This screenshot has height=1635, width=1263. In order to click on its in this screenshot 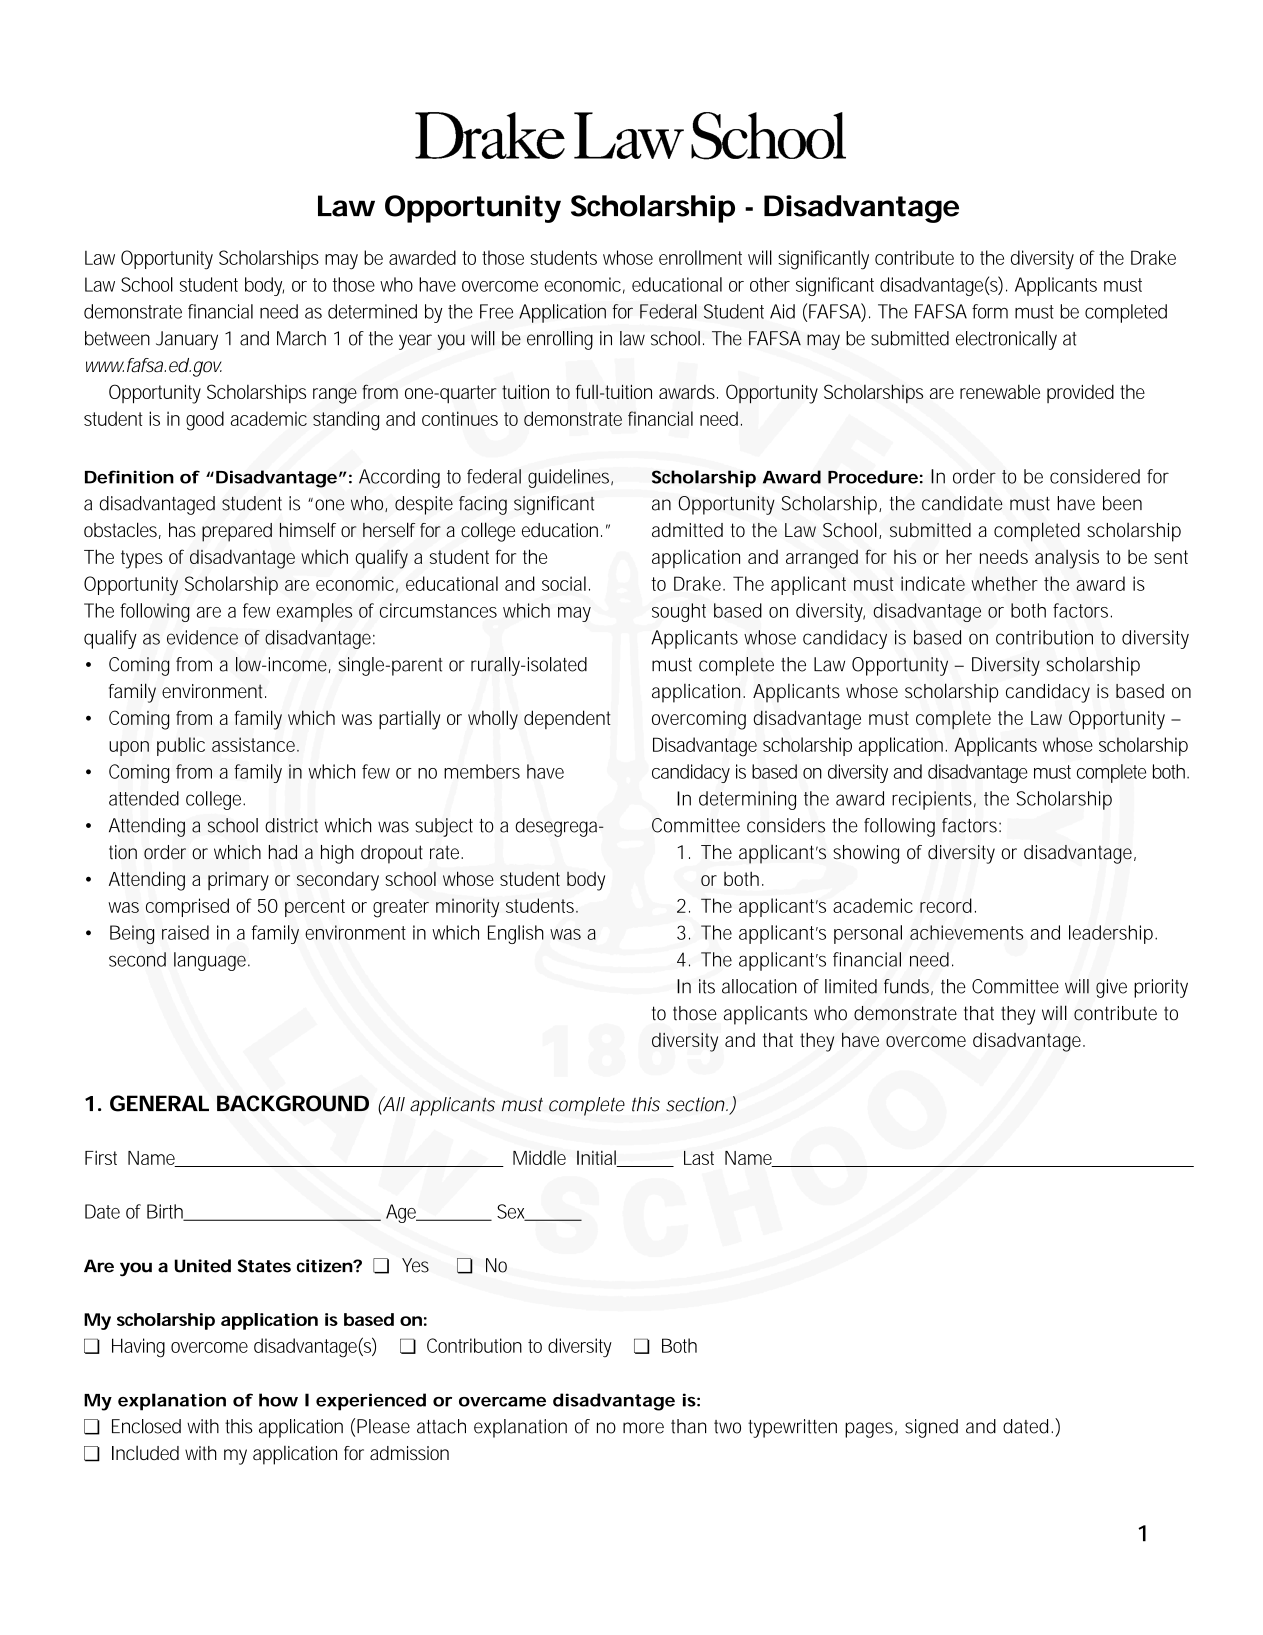, I will do `click(707, 986)`.
